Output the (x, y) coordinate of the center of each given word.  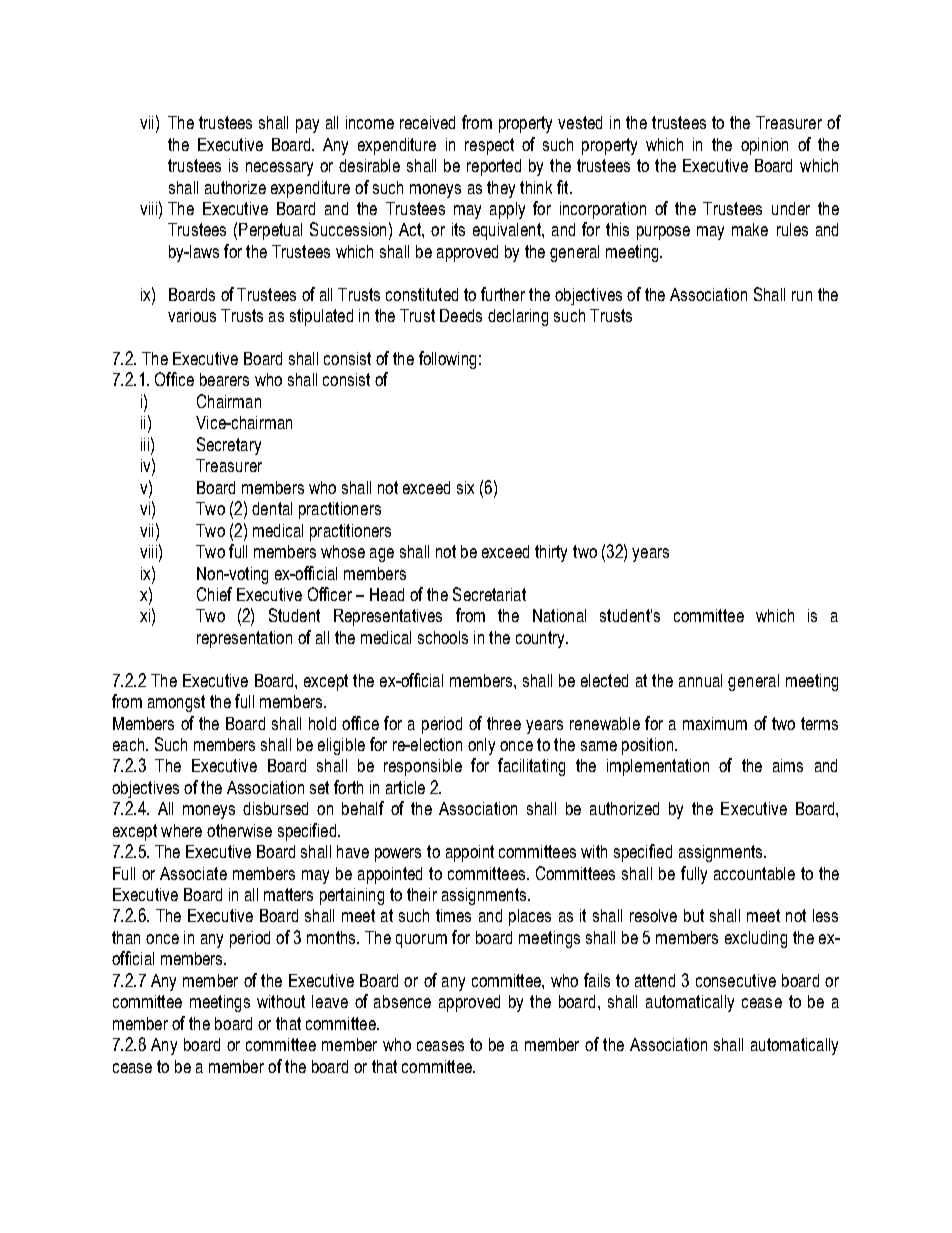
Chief (214, 594)
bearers (224, 379)
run (802, 296)
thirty (551, 553)
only (481, 746)
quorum (421, 941)
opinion (764, 146)
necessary (279, 169)
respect (489, 146)
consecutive (736, 980)
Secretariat (489, 594)
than (126, 937)
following (447, 360)
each (130, 744)
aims (788, 765)
